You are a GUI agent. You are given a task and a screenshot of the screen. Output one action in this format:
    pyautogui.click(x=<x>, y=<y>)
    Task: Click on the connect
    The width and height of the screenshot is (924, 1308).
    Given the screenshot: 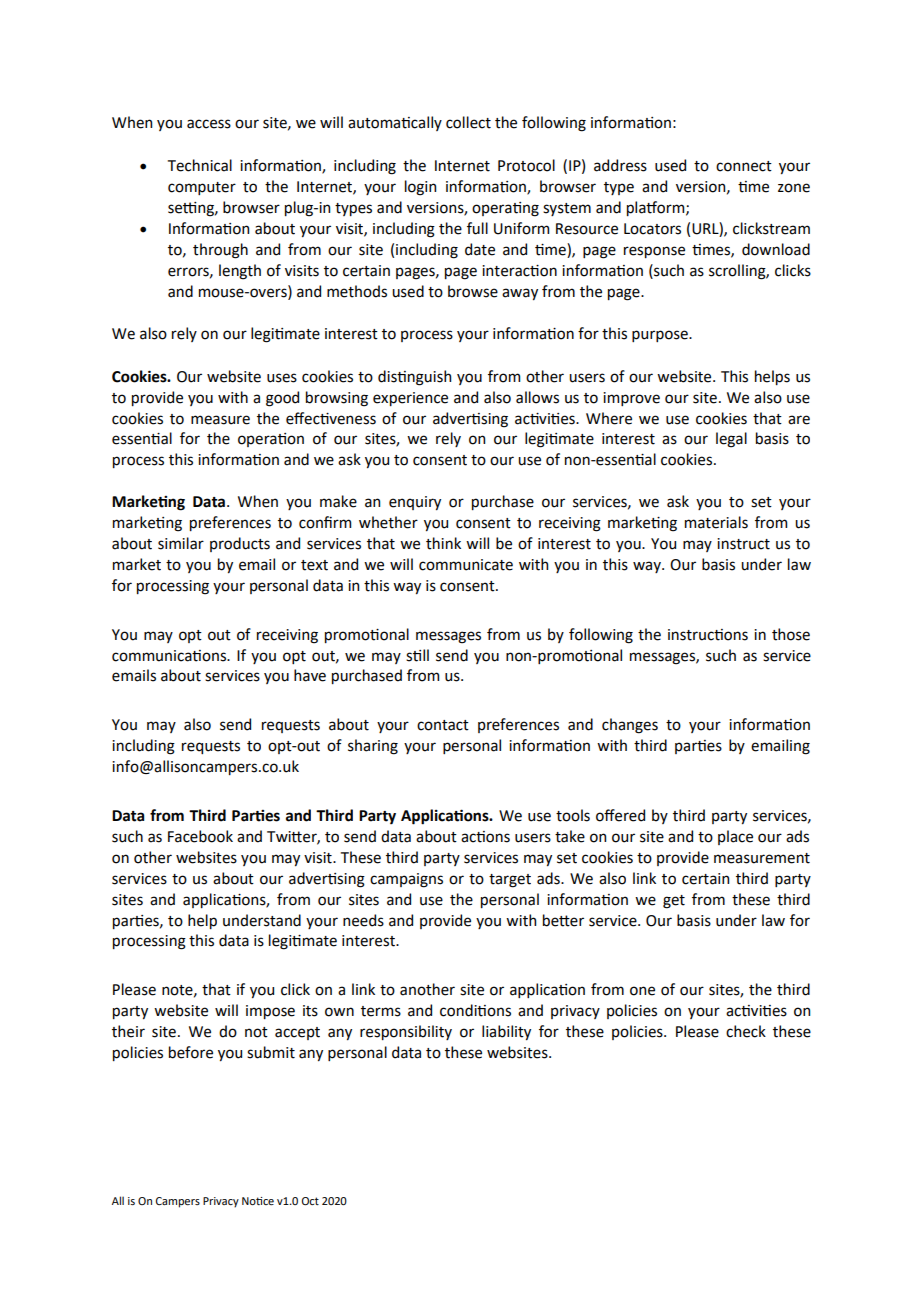 What is the action you would take?
    pyautogui.click(x=744, y=166)
